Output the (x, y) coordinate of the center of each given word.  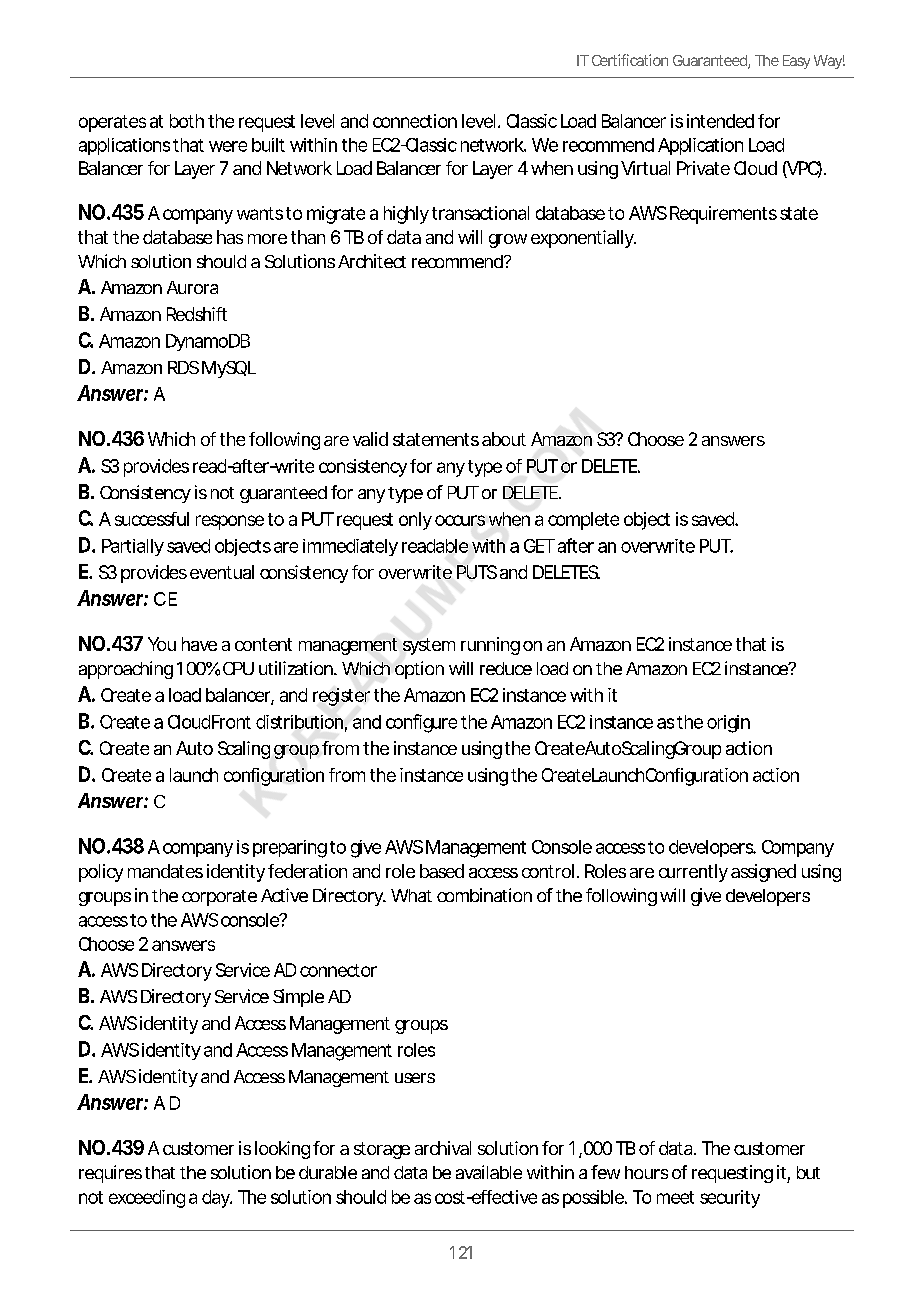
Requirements (723, 215)
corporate (219, 898)
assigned (763, 873)
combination (484, 895)
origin (728, 724)
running (490, 646)
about (504, 439)
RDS (183, 367)
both (187, 121)
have (199, 644)
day (217, 1199)
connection (415, 121)
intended (720, 121)
